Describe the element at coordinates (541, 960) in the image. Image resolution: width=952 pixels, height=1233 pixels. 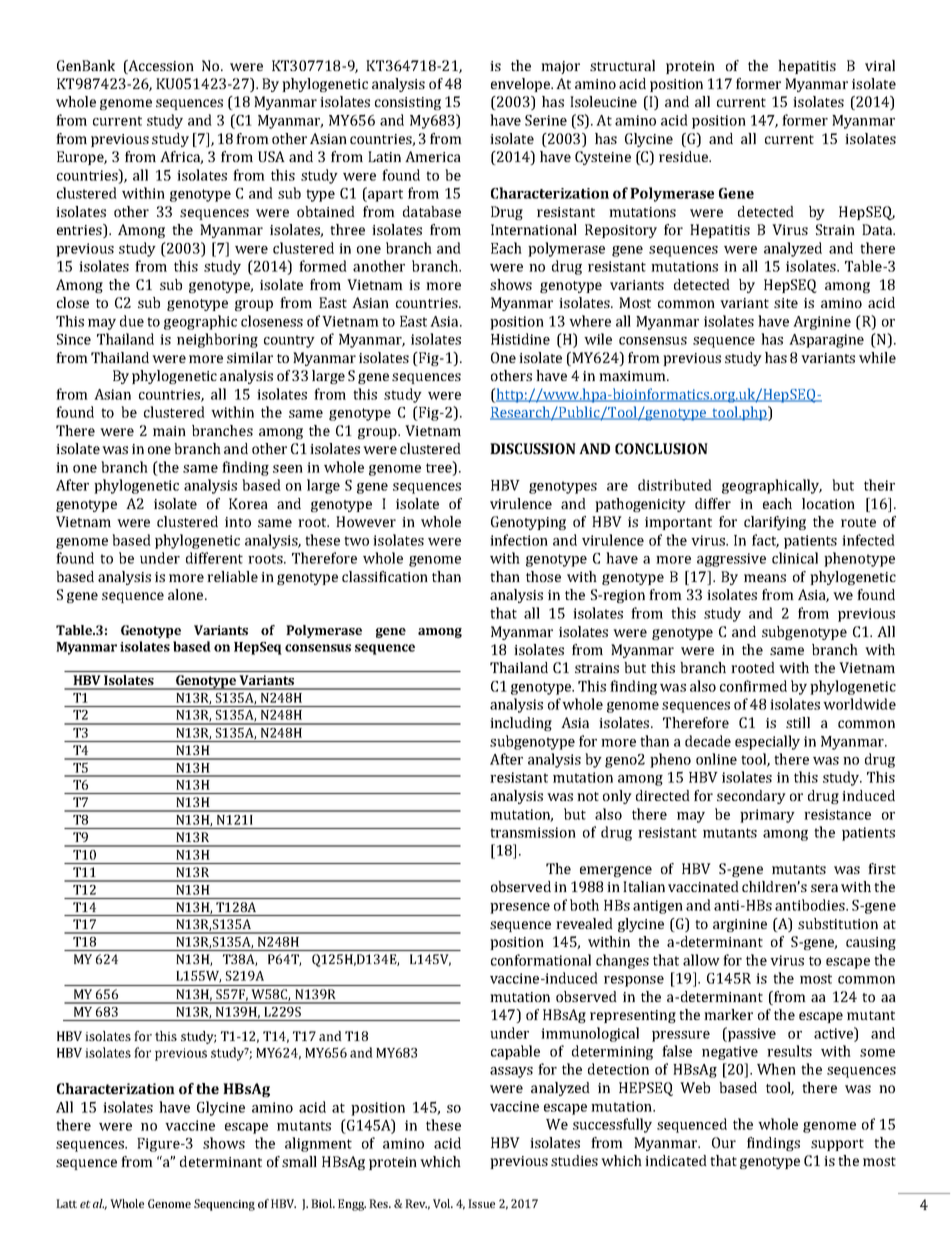
I see `conformational` at that location.
